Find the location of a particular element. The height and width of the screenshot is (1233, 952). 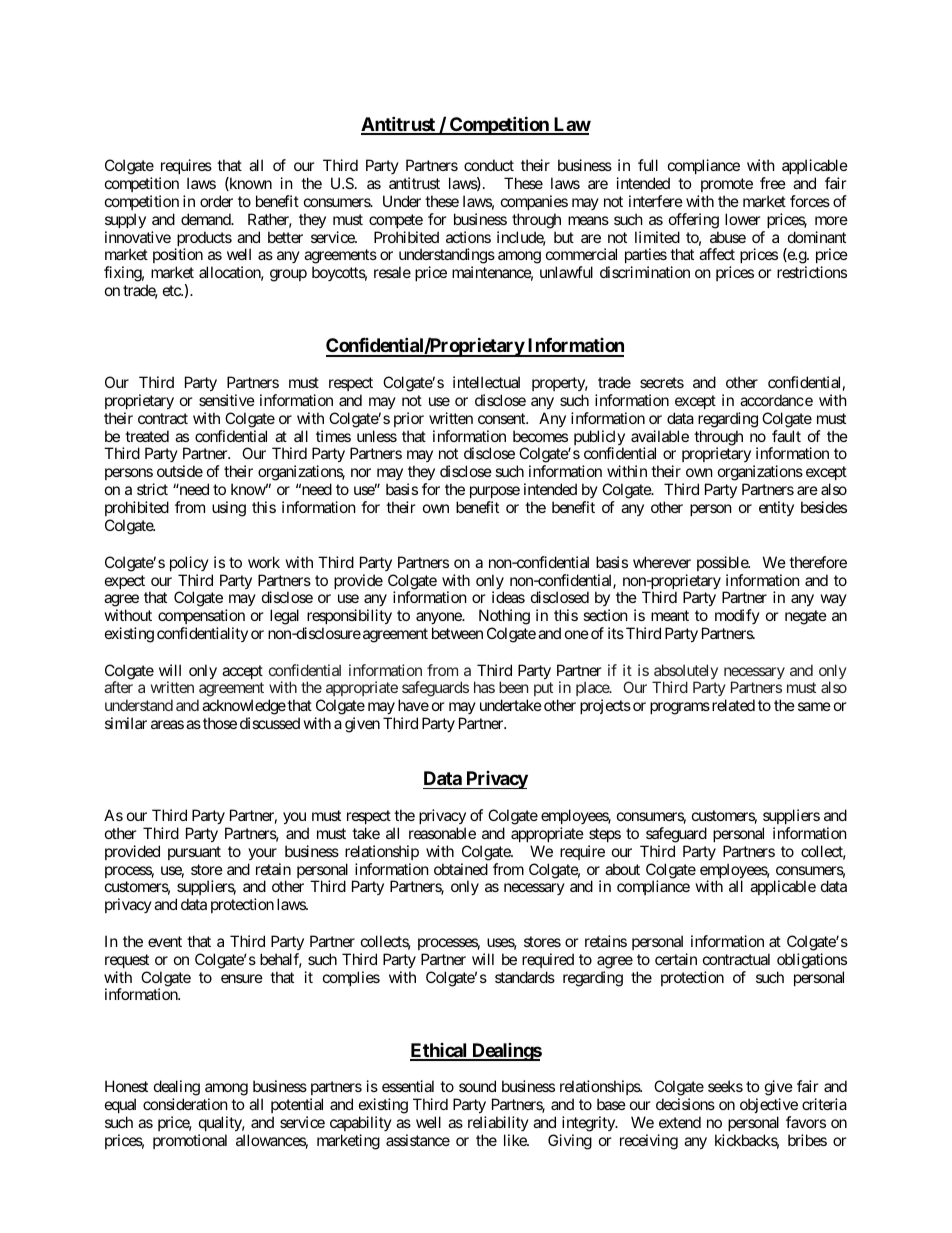

accept is located at coordinates (242, 672).
